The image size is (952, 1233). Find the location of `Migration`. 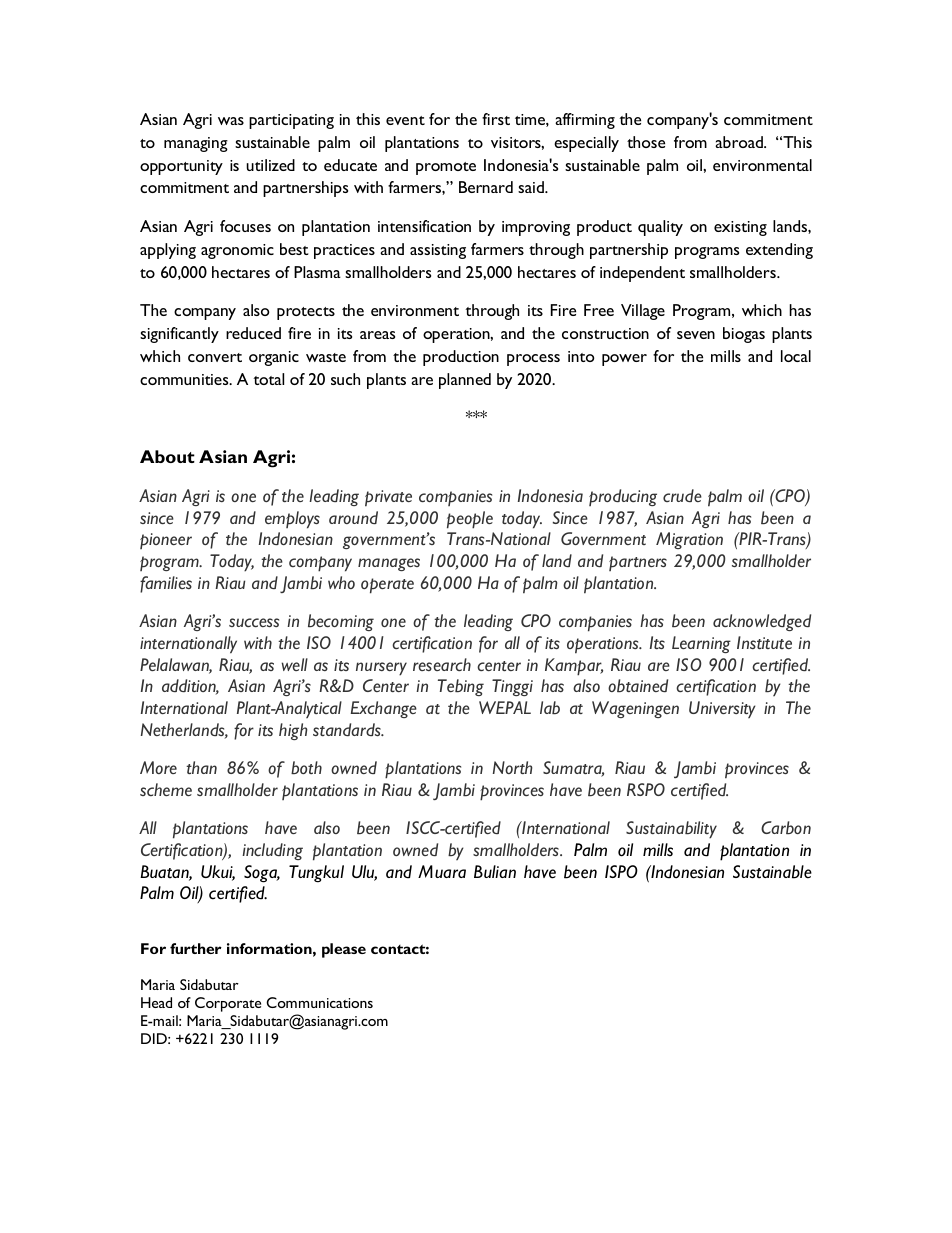

Migration is located at coordinates (689, 540).
